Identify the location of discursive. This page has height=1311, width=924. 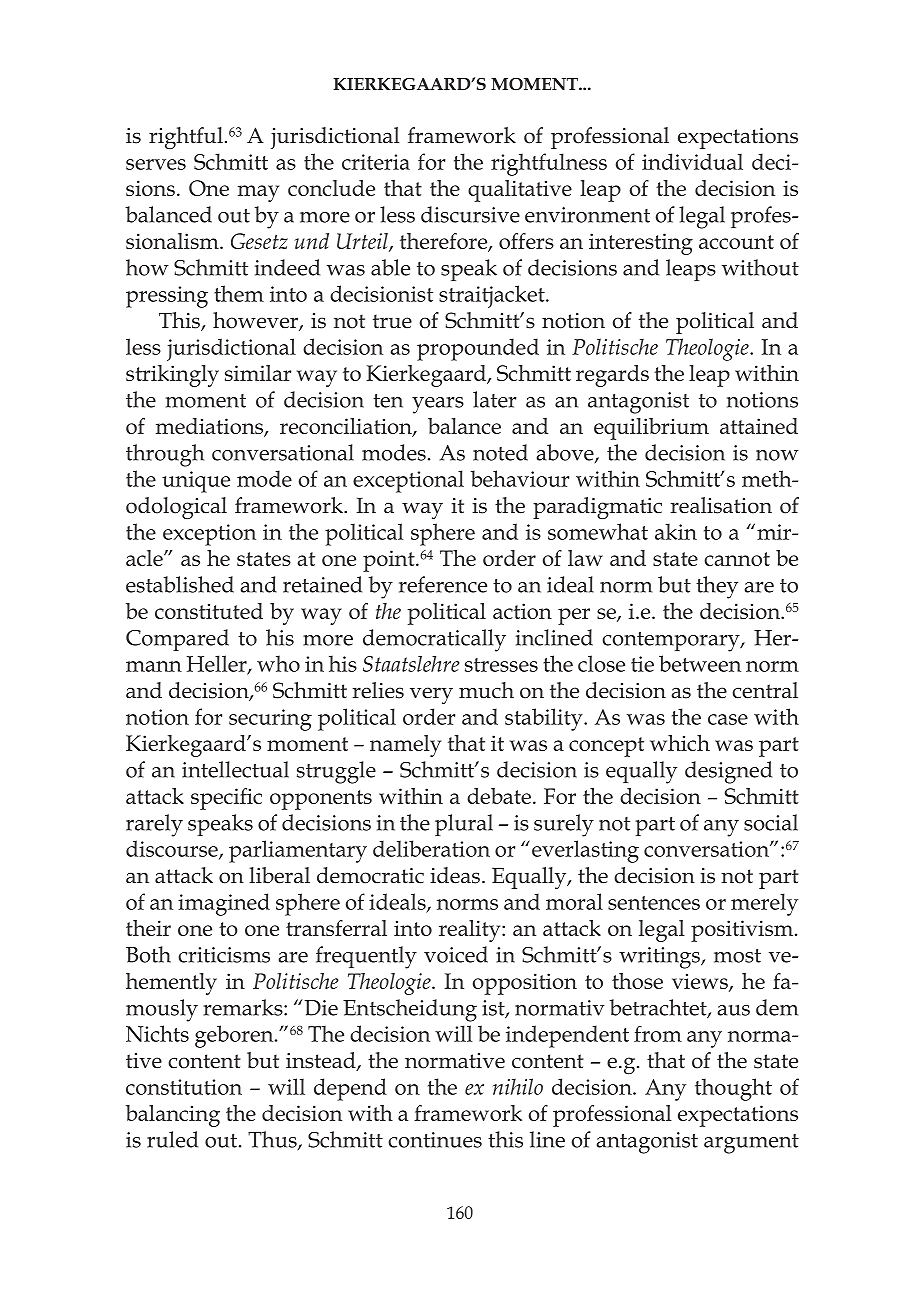
(470, 214).
